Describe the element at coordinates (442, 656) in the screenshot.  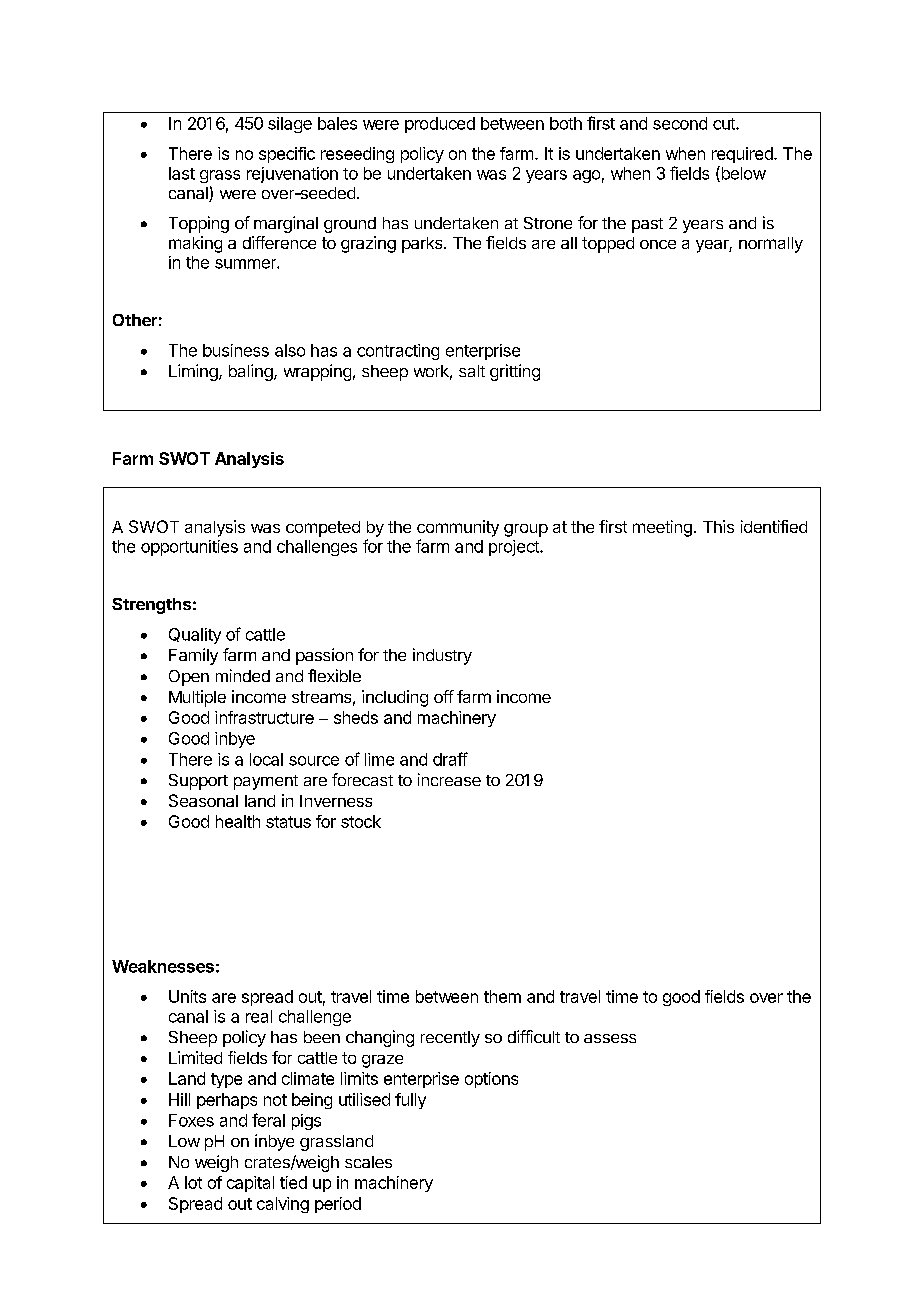
I see `industry` at that location.
